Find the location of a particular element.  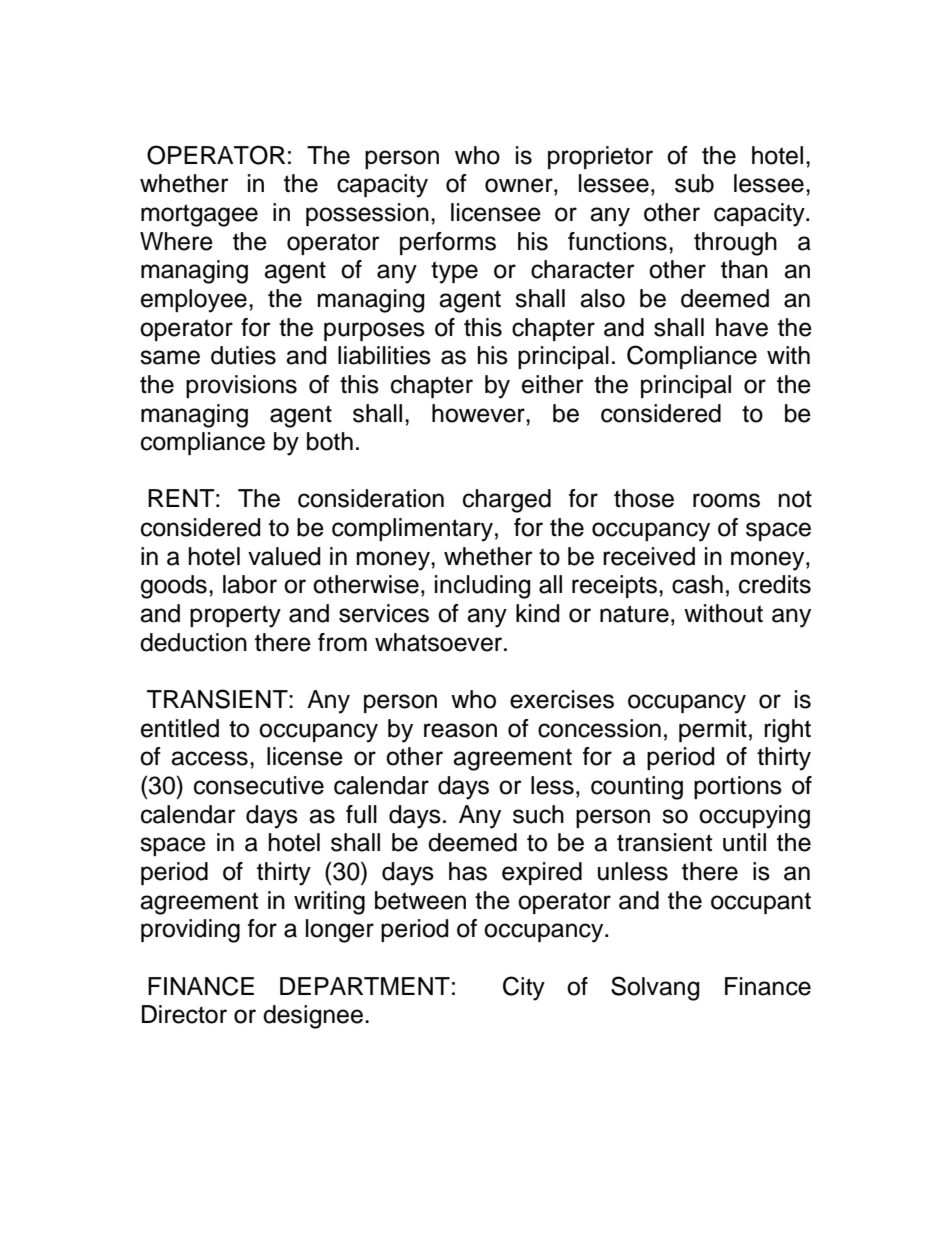

Director is located at coordinates (184, 1014).
